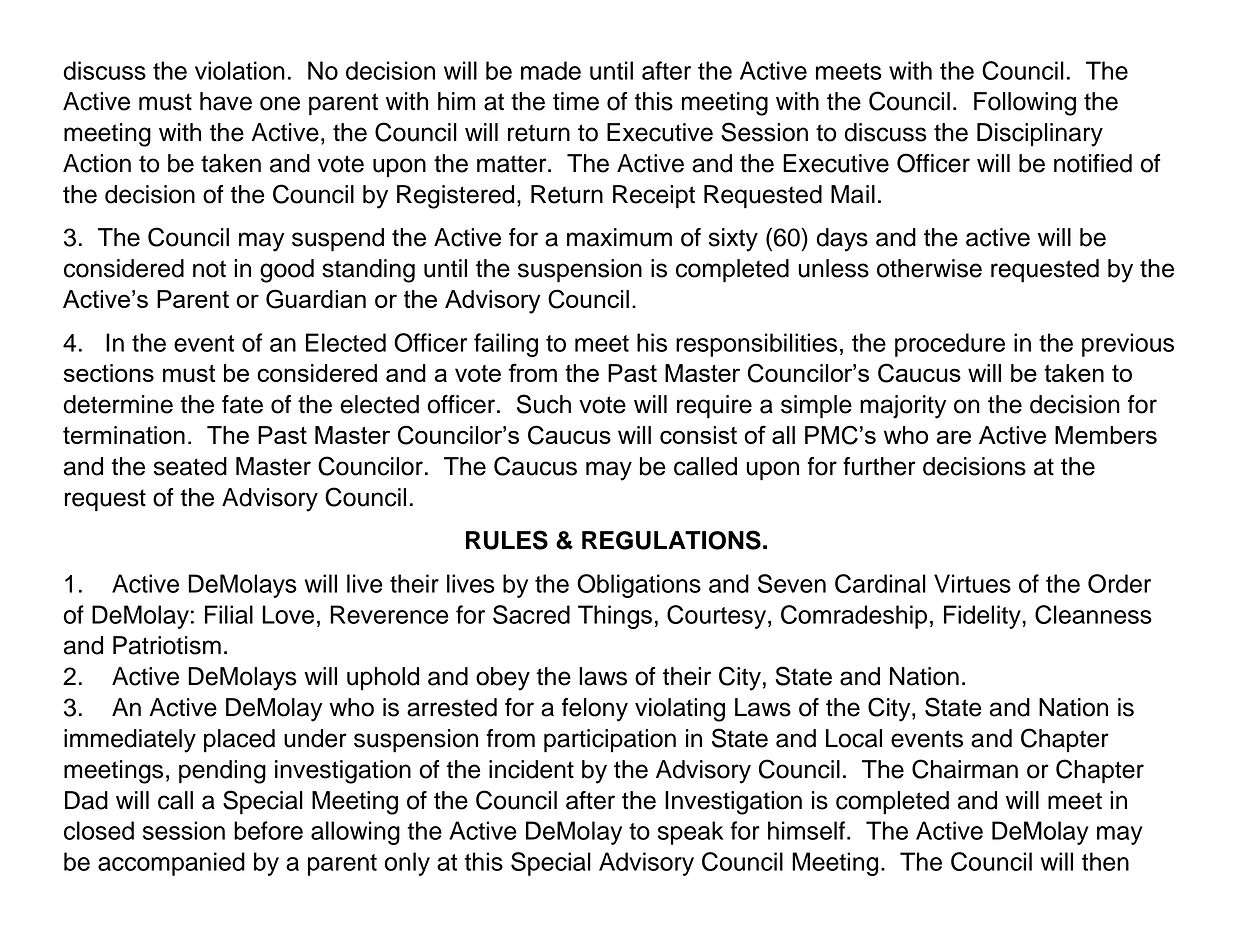 This screenshot has width=1233, height=952. What do you see at coordinates (226, 101) in the screenshot?
I see `have` at bounding box center [226, 101].
